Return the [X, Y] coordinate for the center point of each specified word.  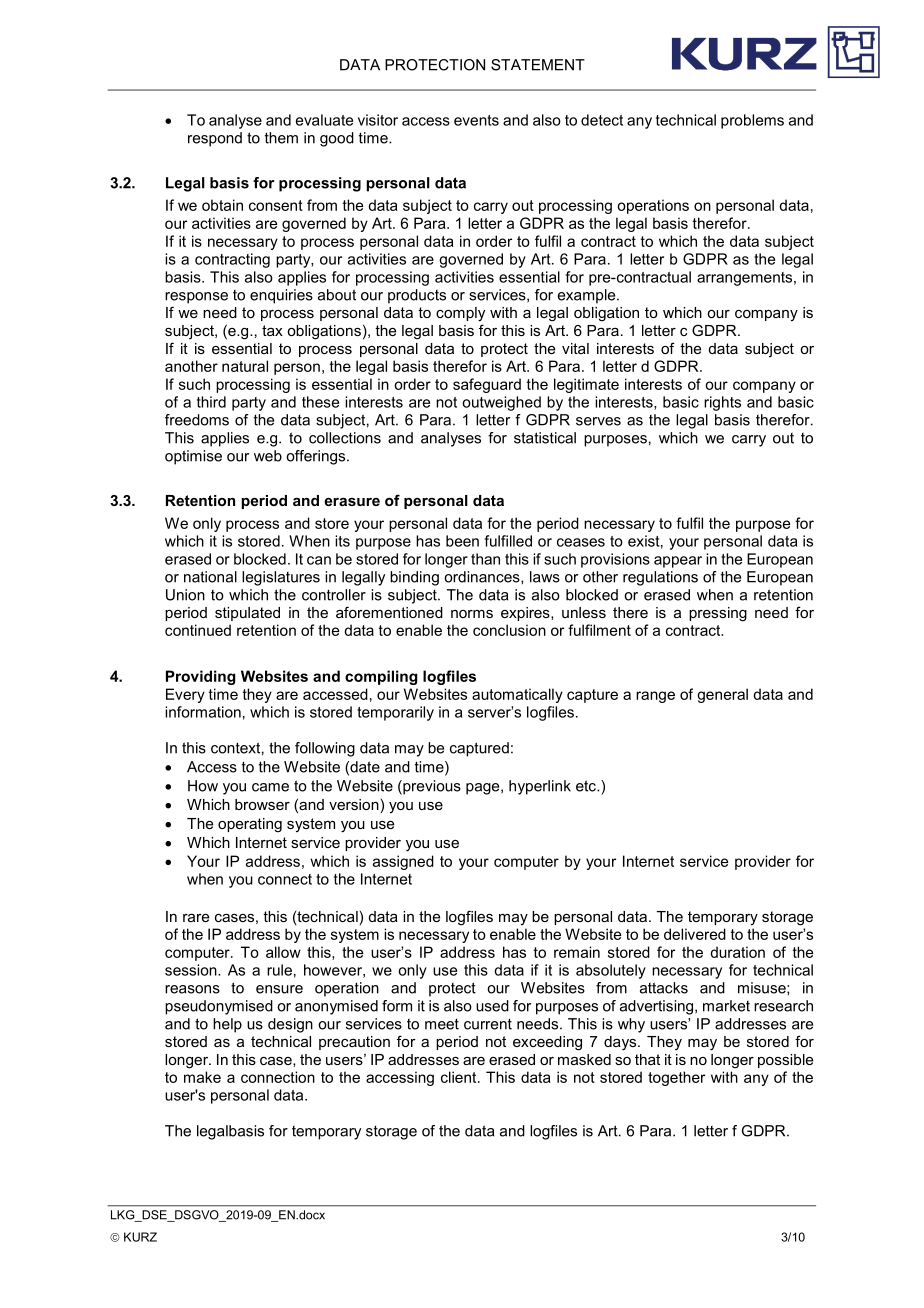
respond [215, 139]
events [476, 120]
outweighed [501, 403]
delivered [695, 934]
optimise [193, 457]
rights [722, 403]
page [484, 789]
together [676, 1078]
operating [250, 825]
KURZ [140, 1237]
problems [752, 121]
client [460, 1077]
